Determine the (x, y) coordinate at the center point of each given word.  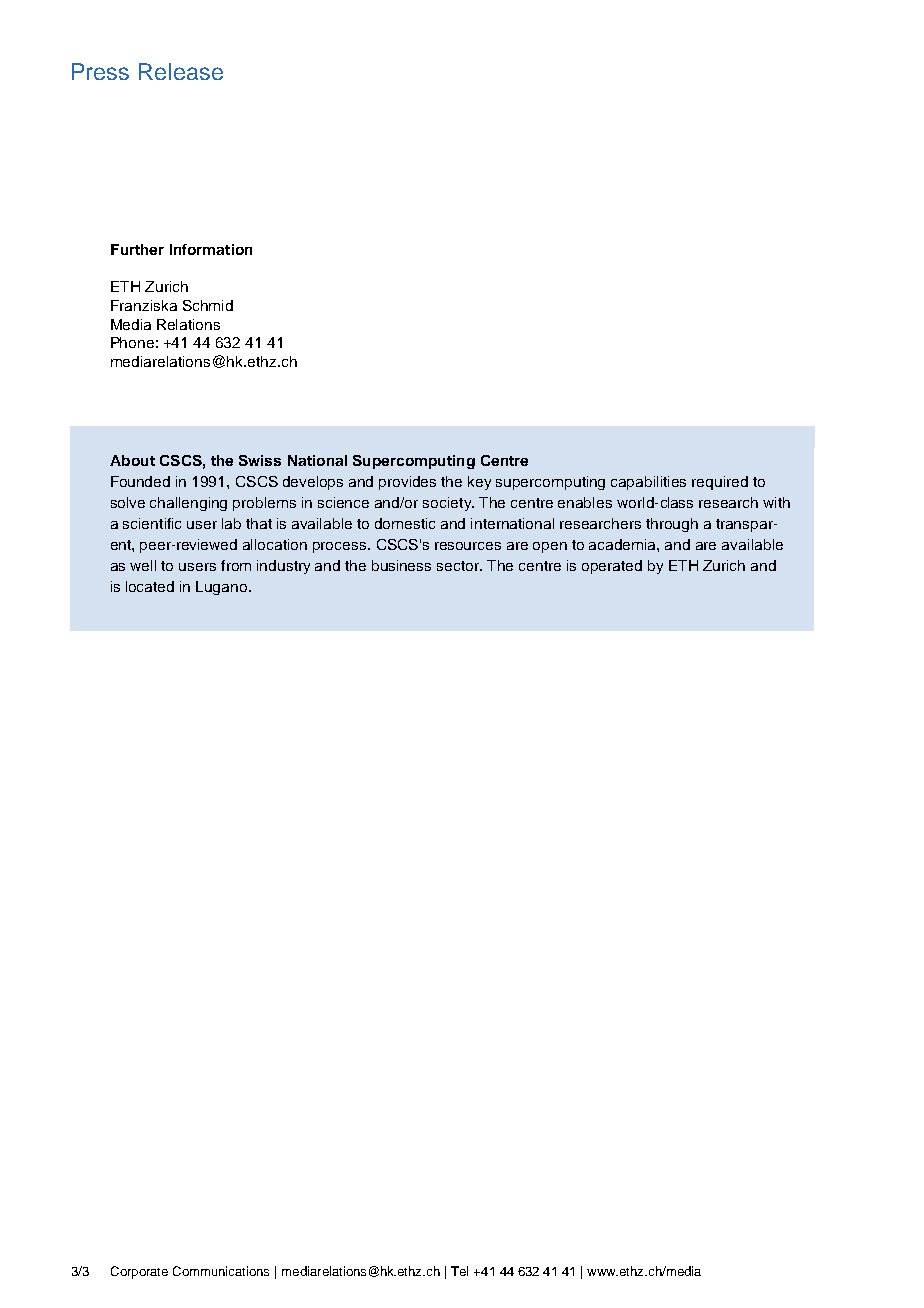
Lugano (223, 588)
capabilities (648, 483)
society (448, 504)
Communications (221, 1271)
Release (181, 71)
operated (612, 567)
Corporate (139, 1272)
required (720, 483)
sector (459, 566)
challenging (188, 504)
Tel (459, 1271)
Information (211, 249)
